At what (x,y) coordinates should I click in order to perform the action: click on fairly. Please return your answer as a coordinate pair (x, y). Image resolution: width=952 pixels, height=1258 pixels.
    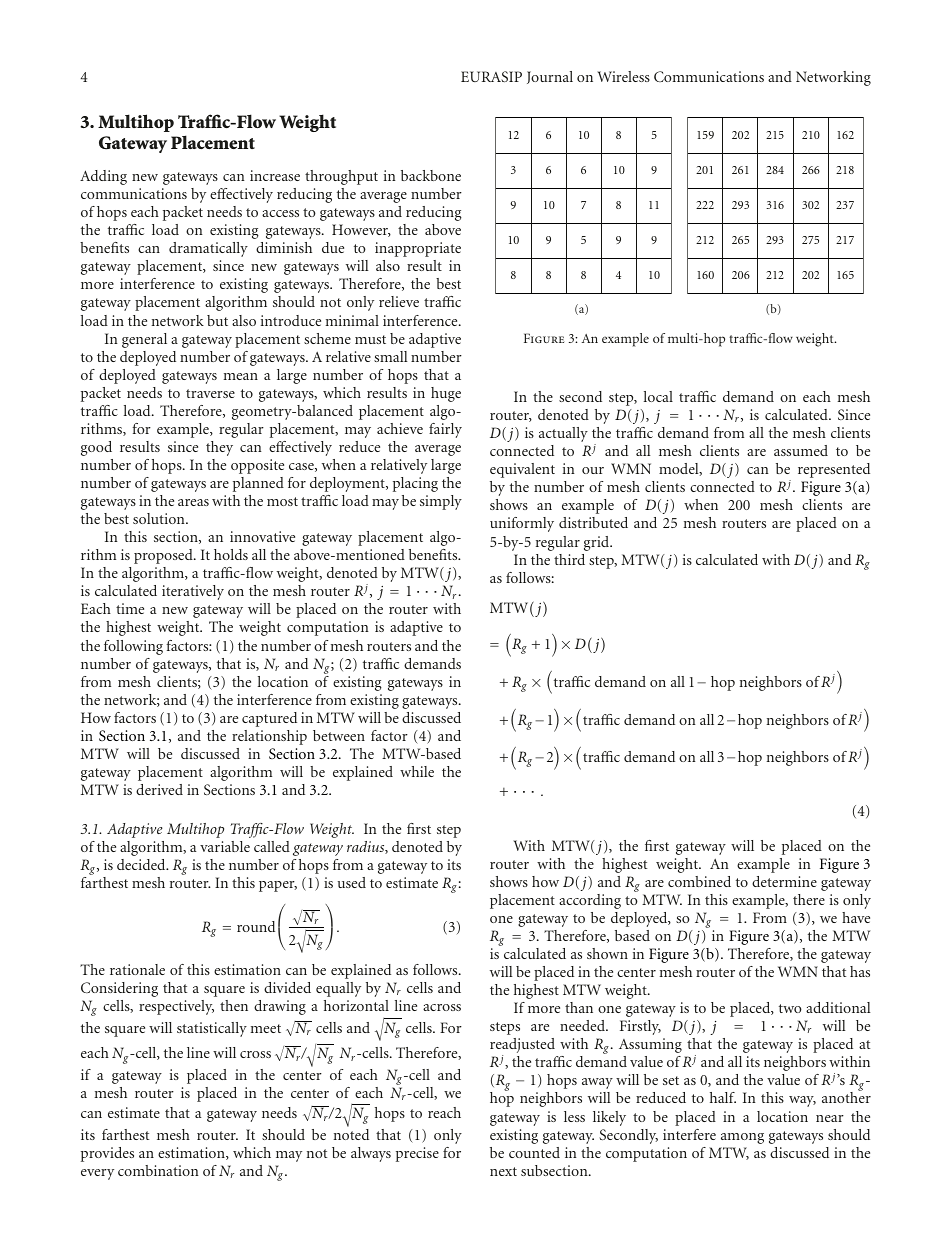
    Looking at the image, I should click on (445, 430).
